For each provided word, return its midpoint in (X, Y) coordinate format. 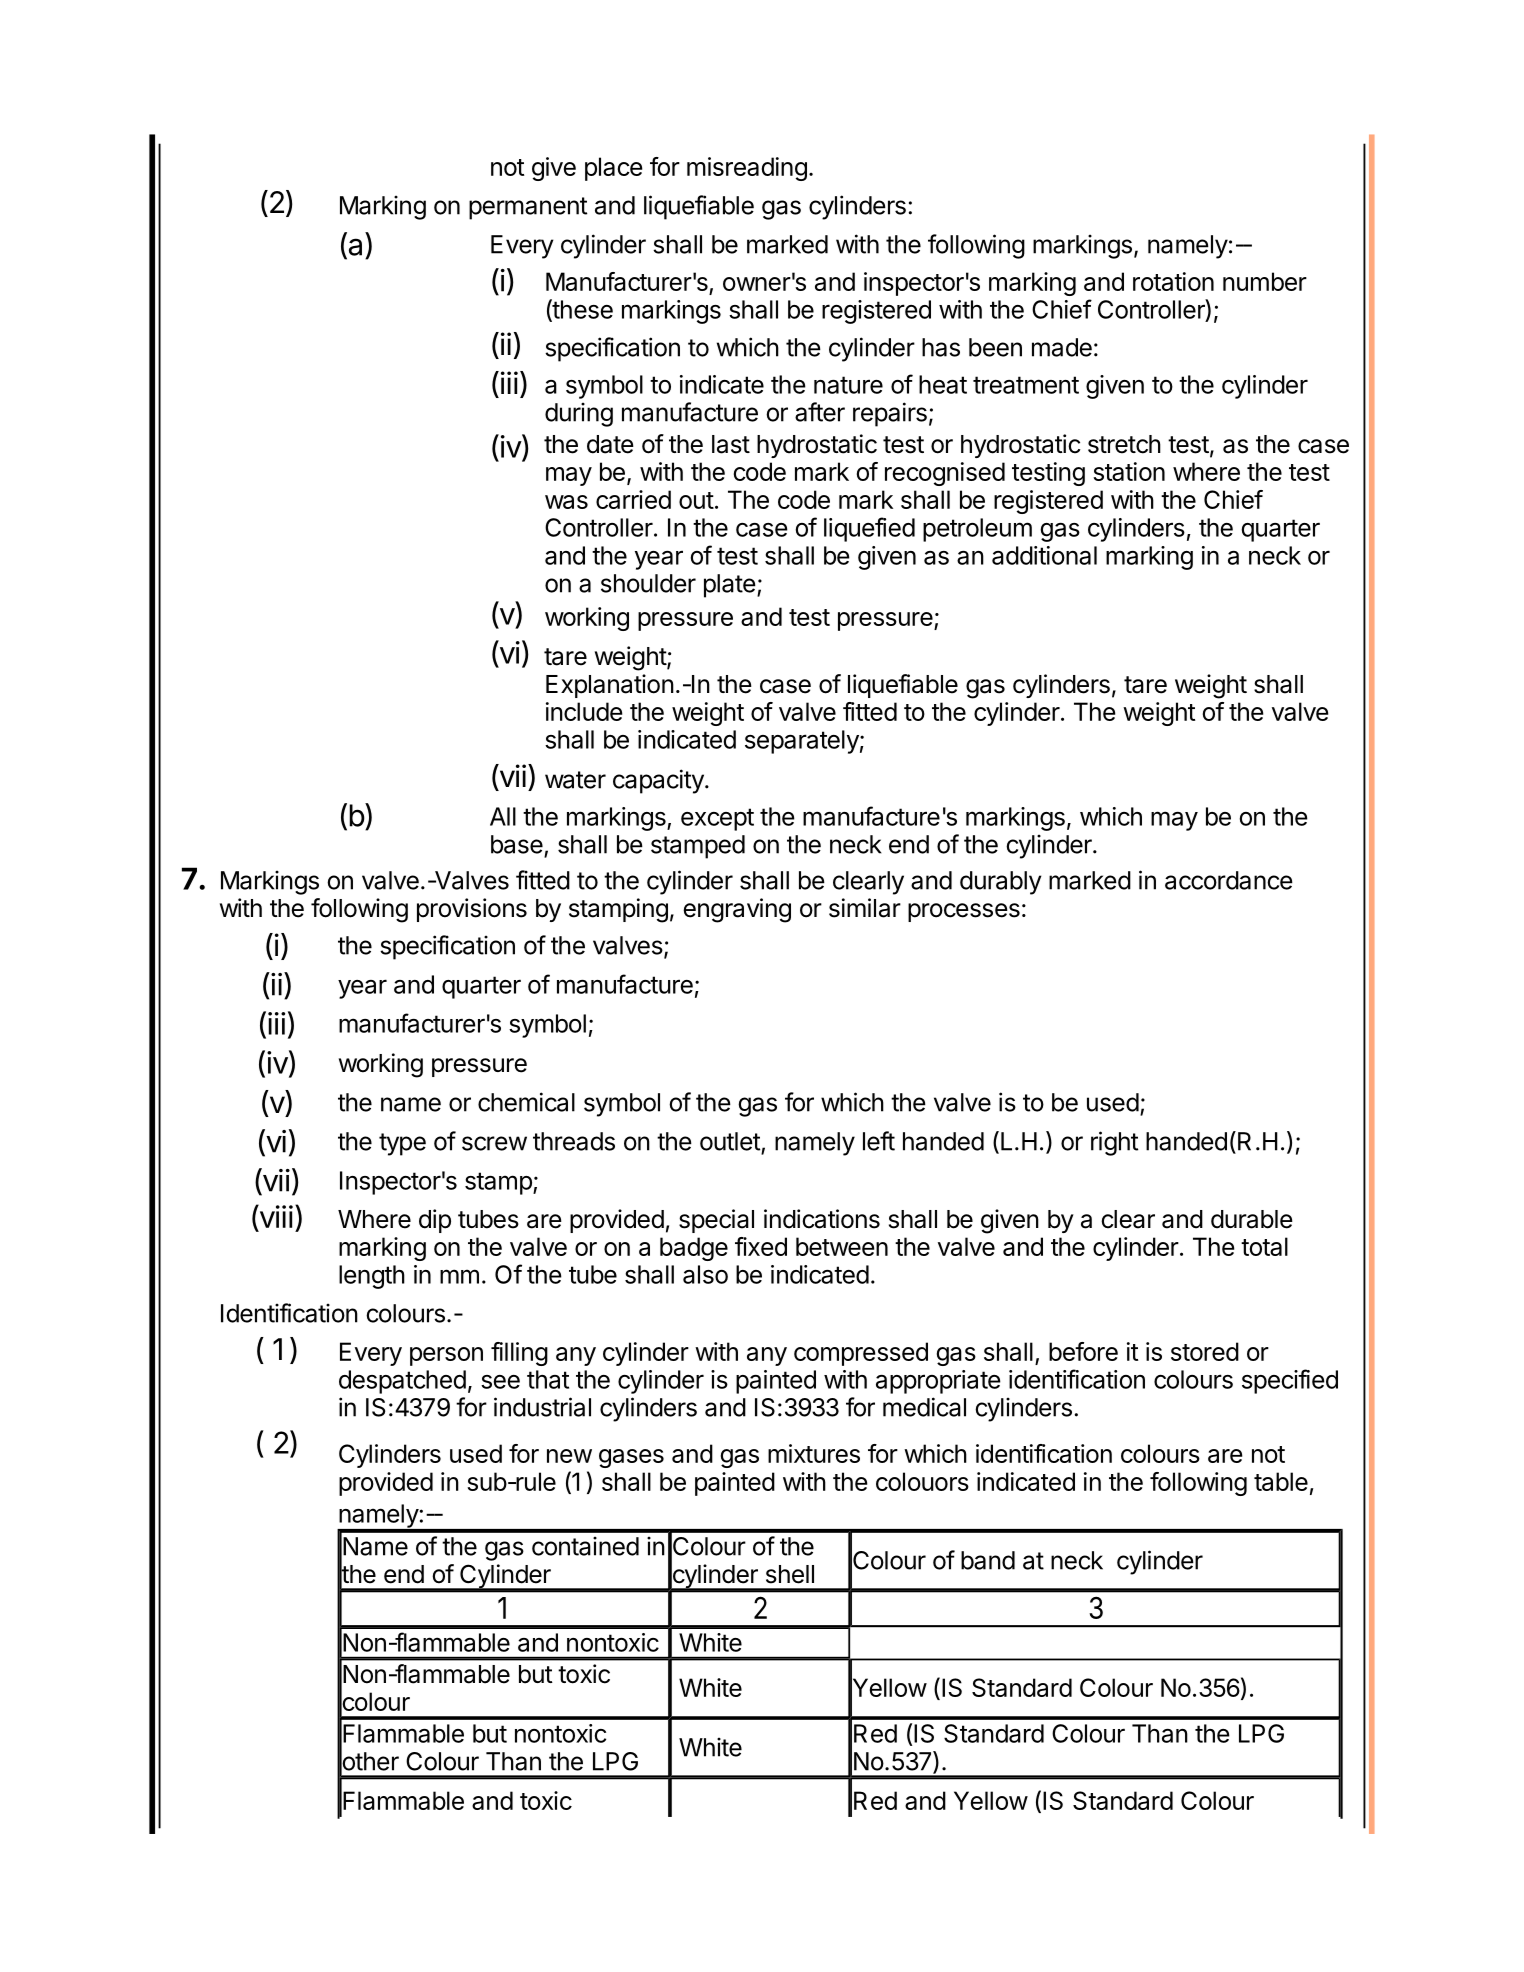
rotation (1173, 281)
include (584, 711)
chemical (526, 1102)
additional (1044, 555)
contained (585, 1546)
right (1114, 1143)
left (879, 1141)
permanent (528, 208)
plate (730, 586)
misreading (747, 169)
